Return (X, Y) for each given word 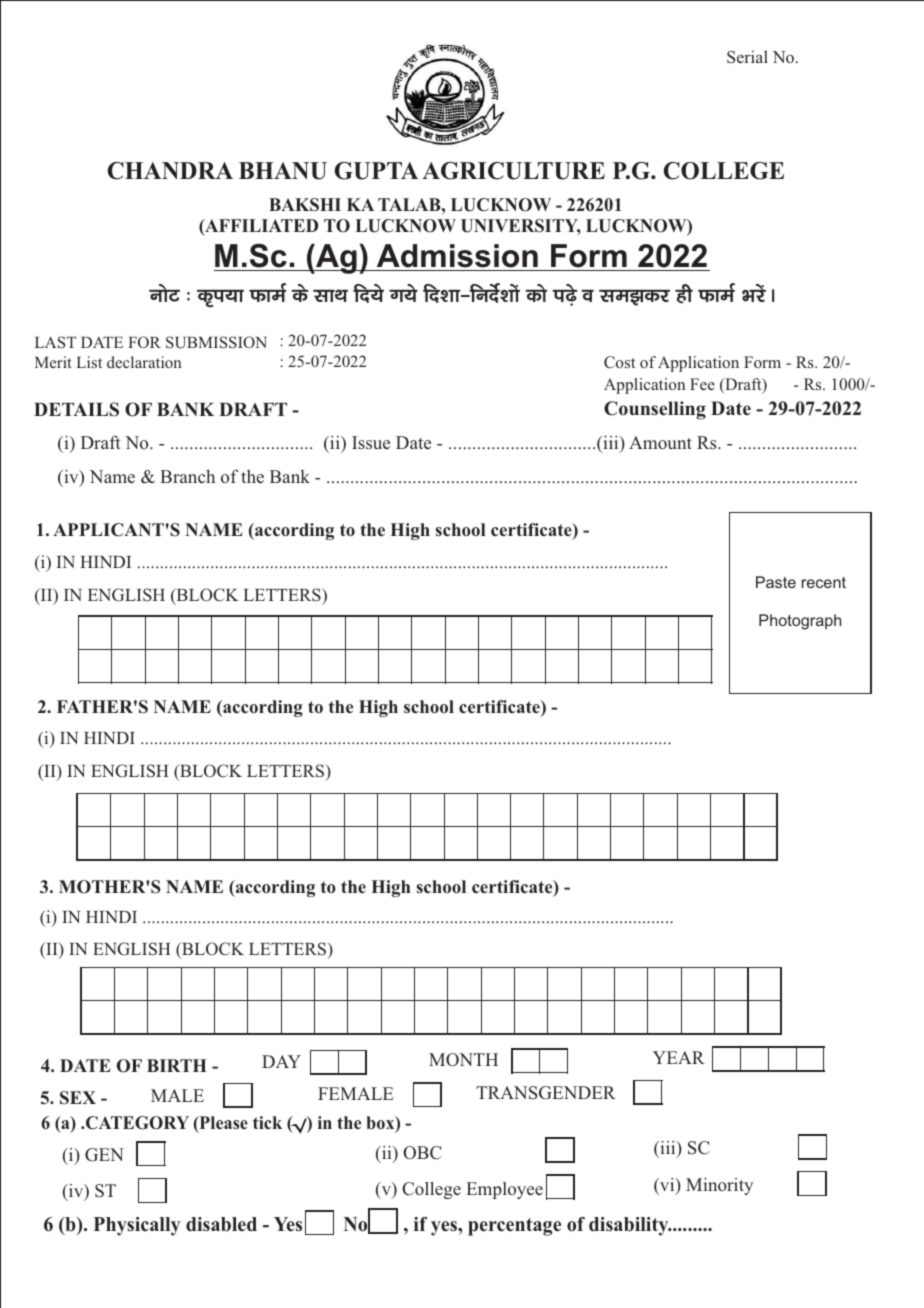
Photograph (800, 622)
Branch (187, 476)
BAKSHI (305, 205)
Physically (137, 1226)
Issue (371, 443)
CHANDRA (170, 171)
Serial (747, 57)
